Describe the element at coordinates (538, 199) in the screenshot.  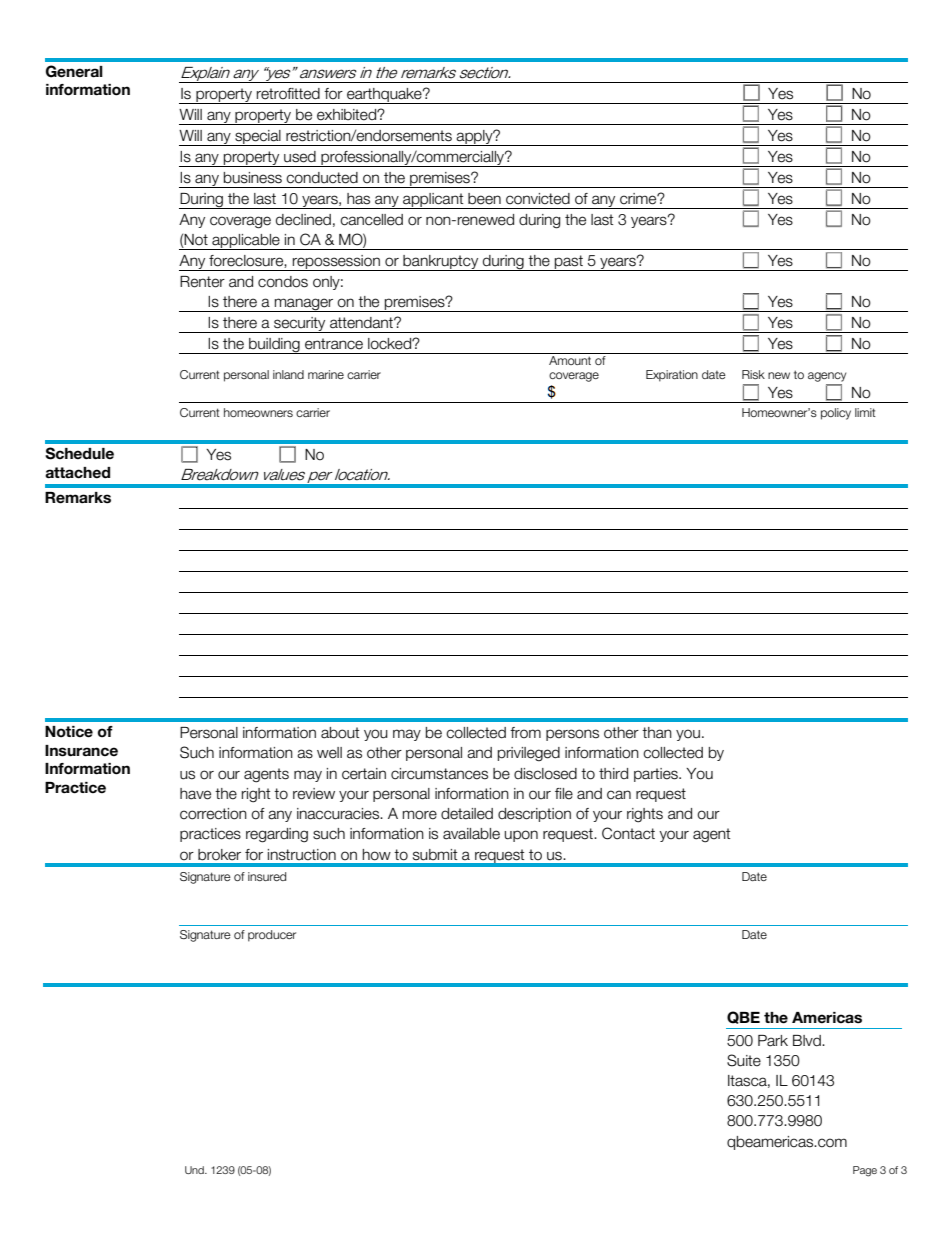
I see `convicted` at that location.
